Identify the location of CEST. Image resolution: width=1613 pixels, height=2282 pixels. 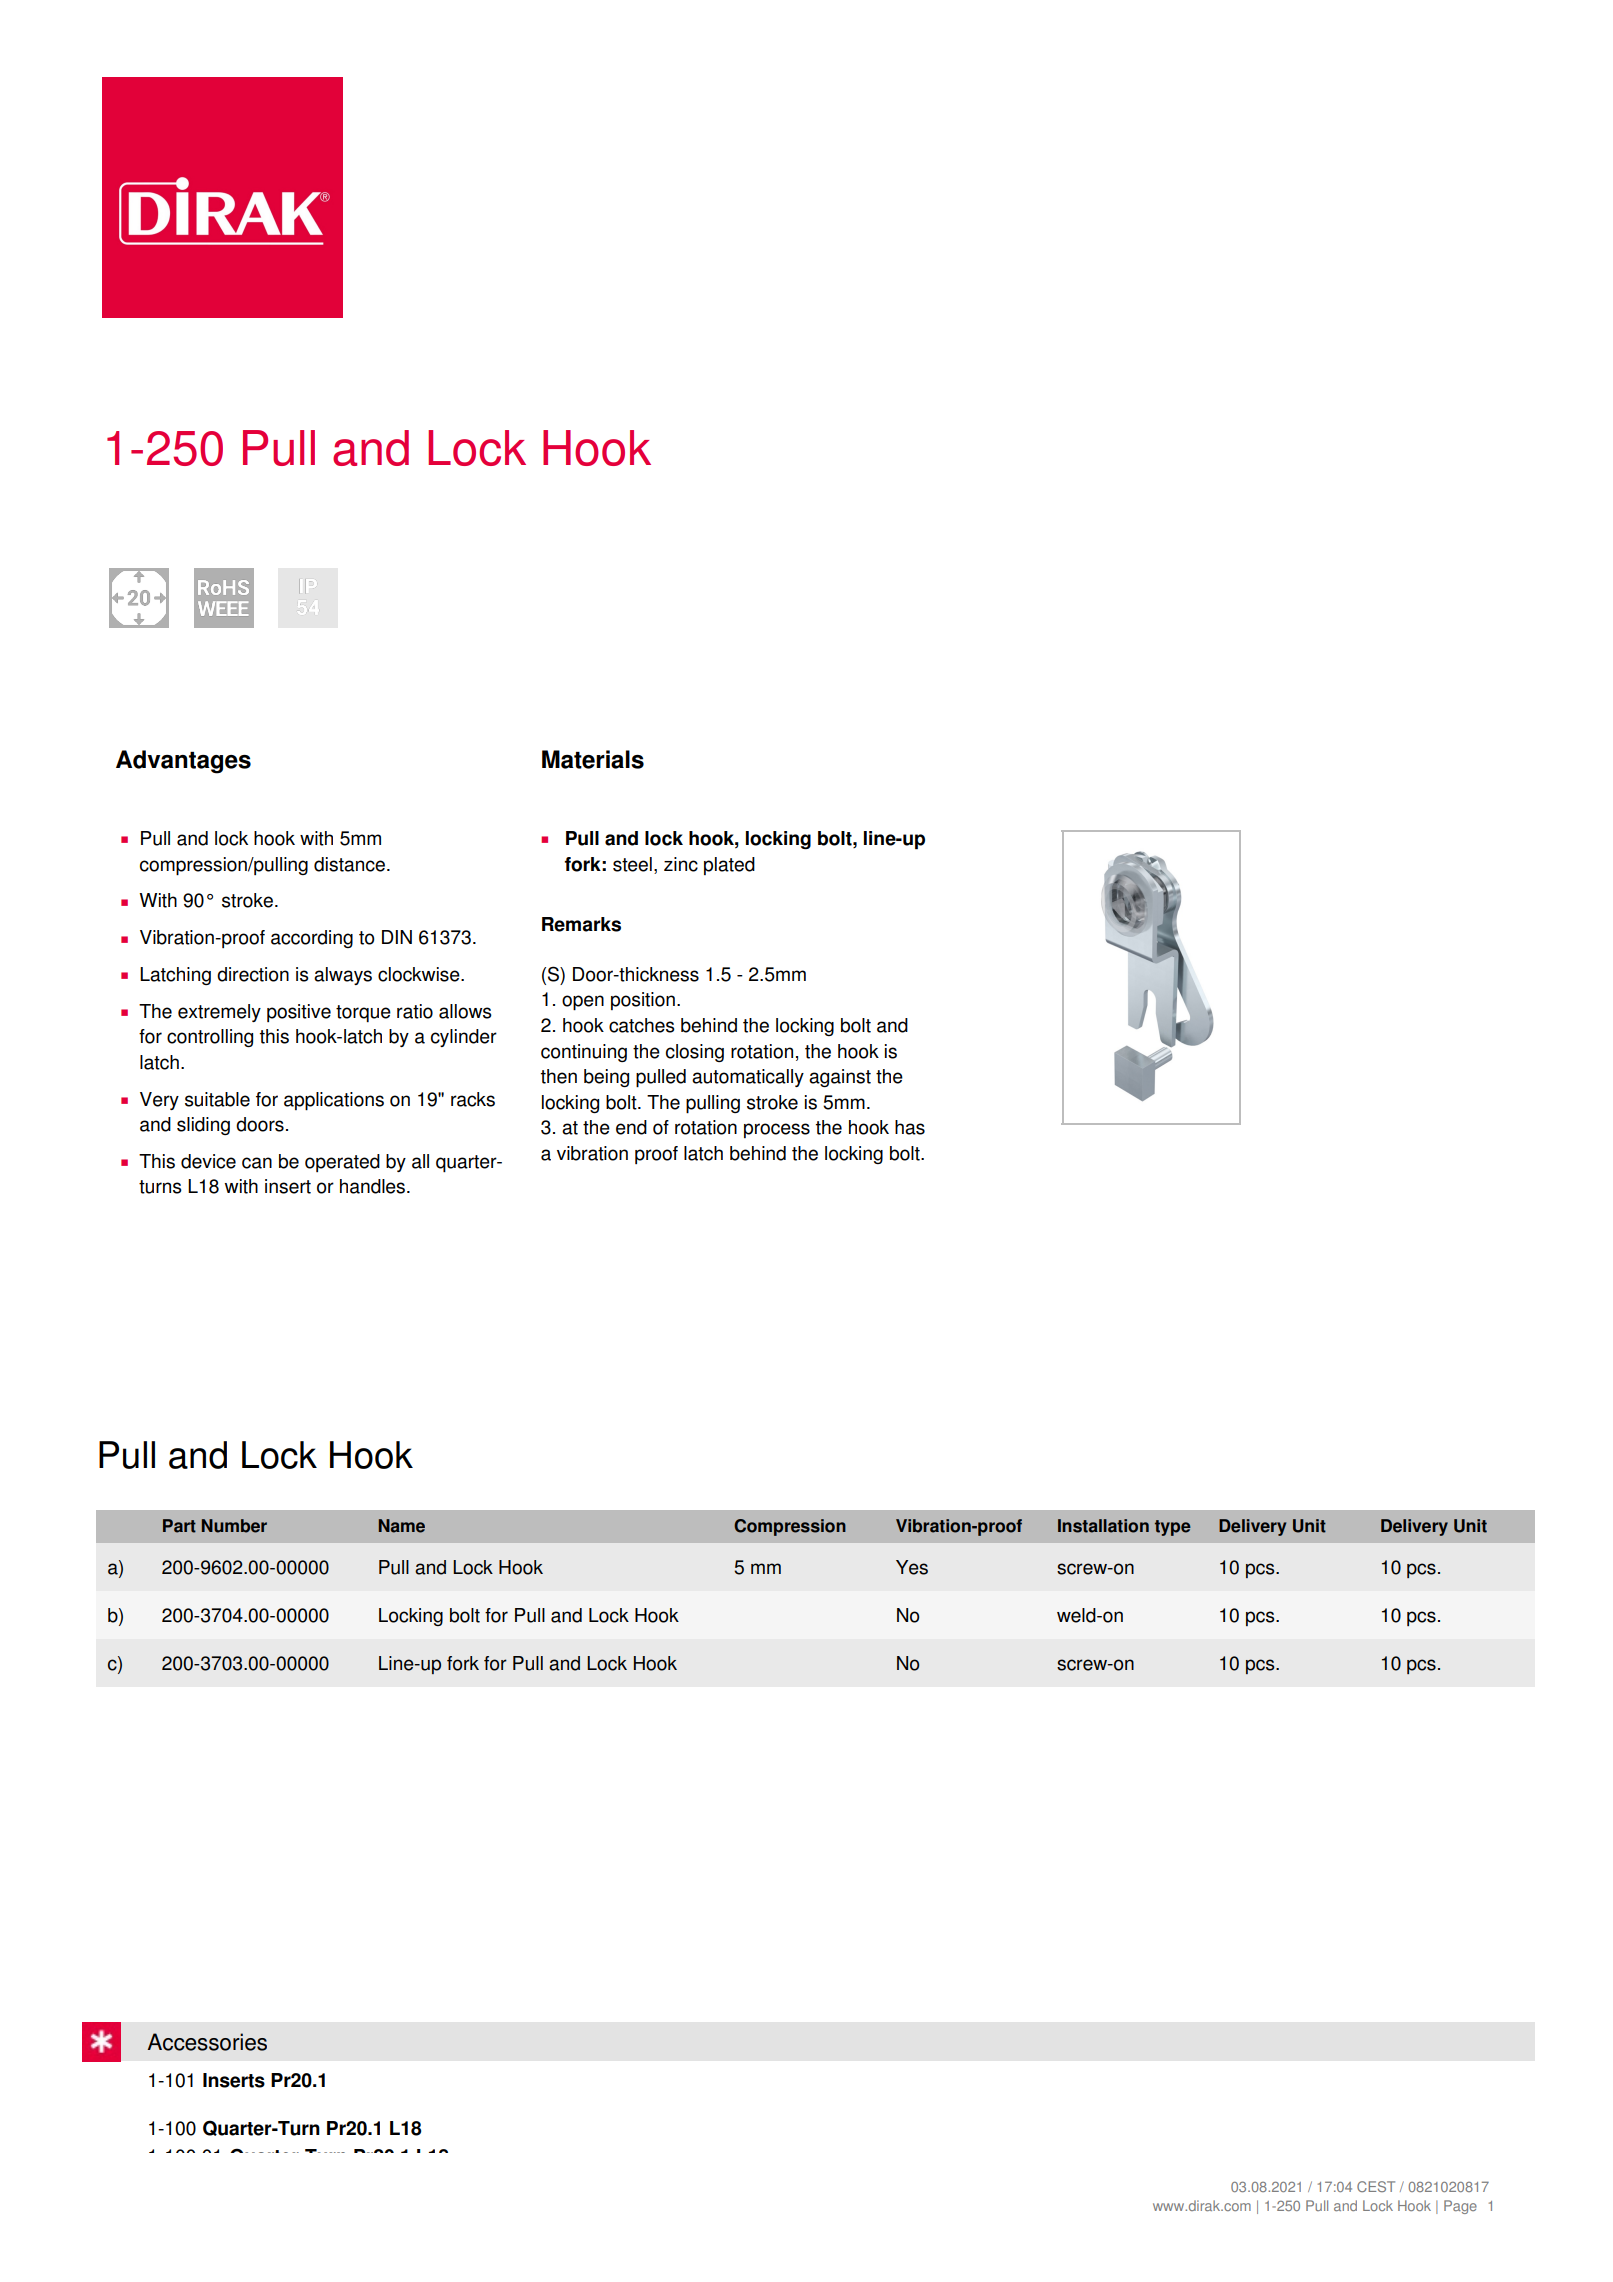
(1376, 2186).
